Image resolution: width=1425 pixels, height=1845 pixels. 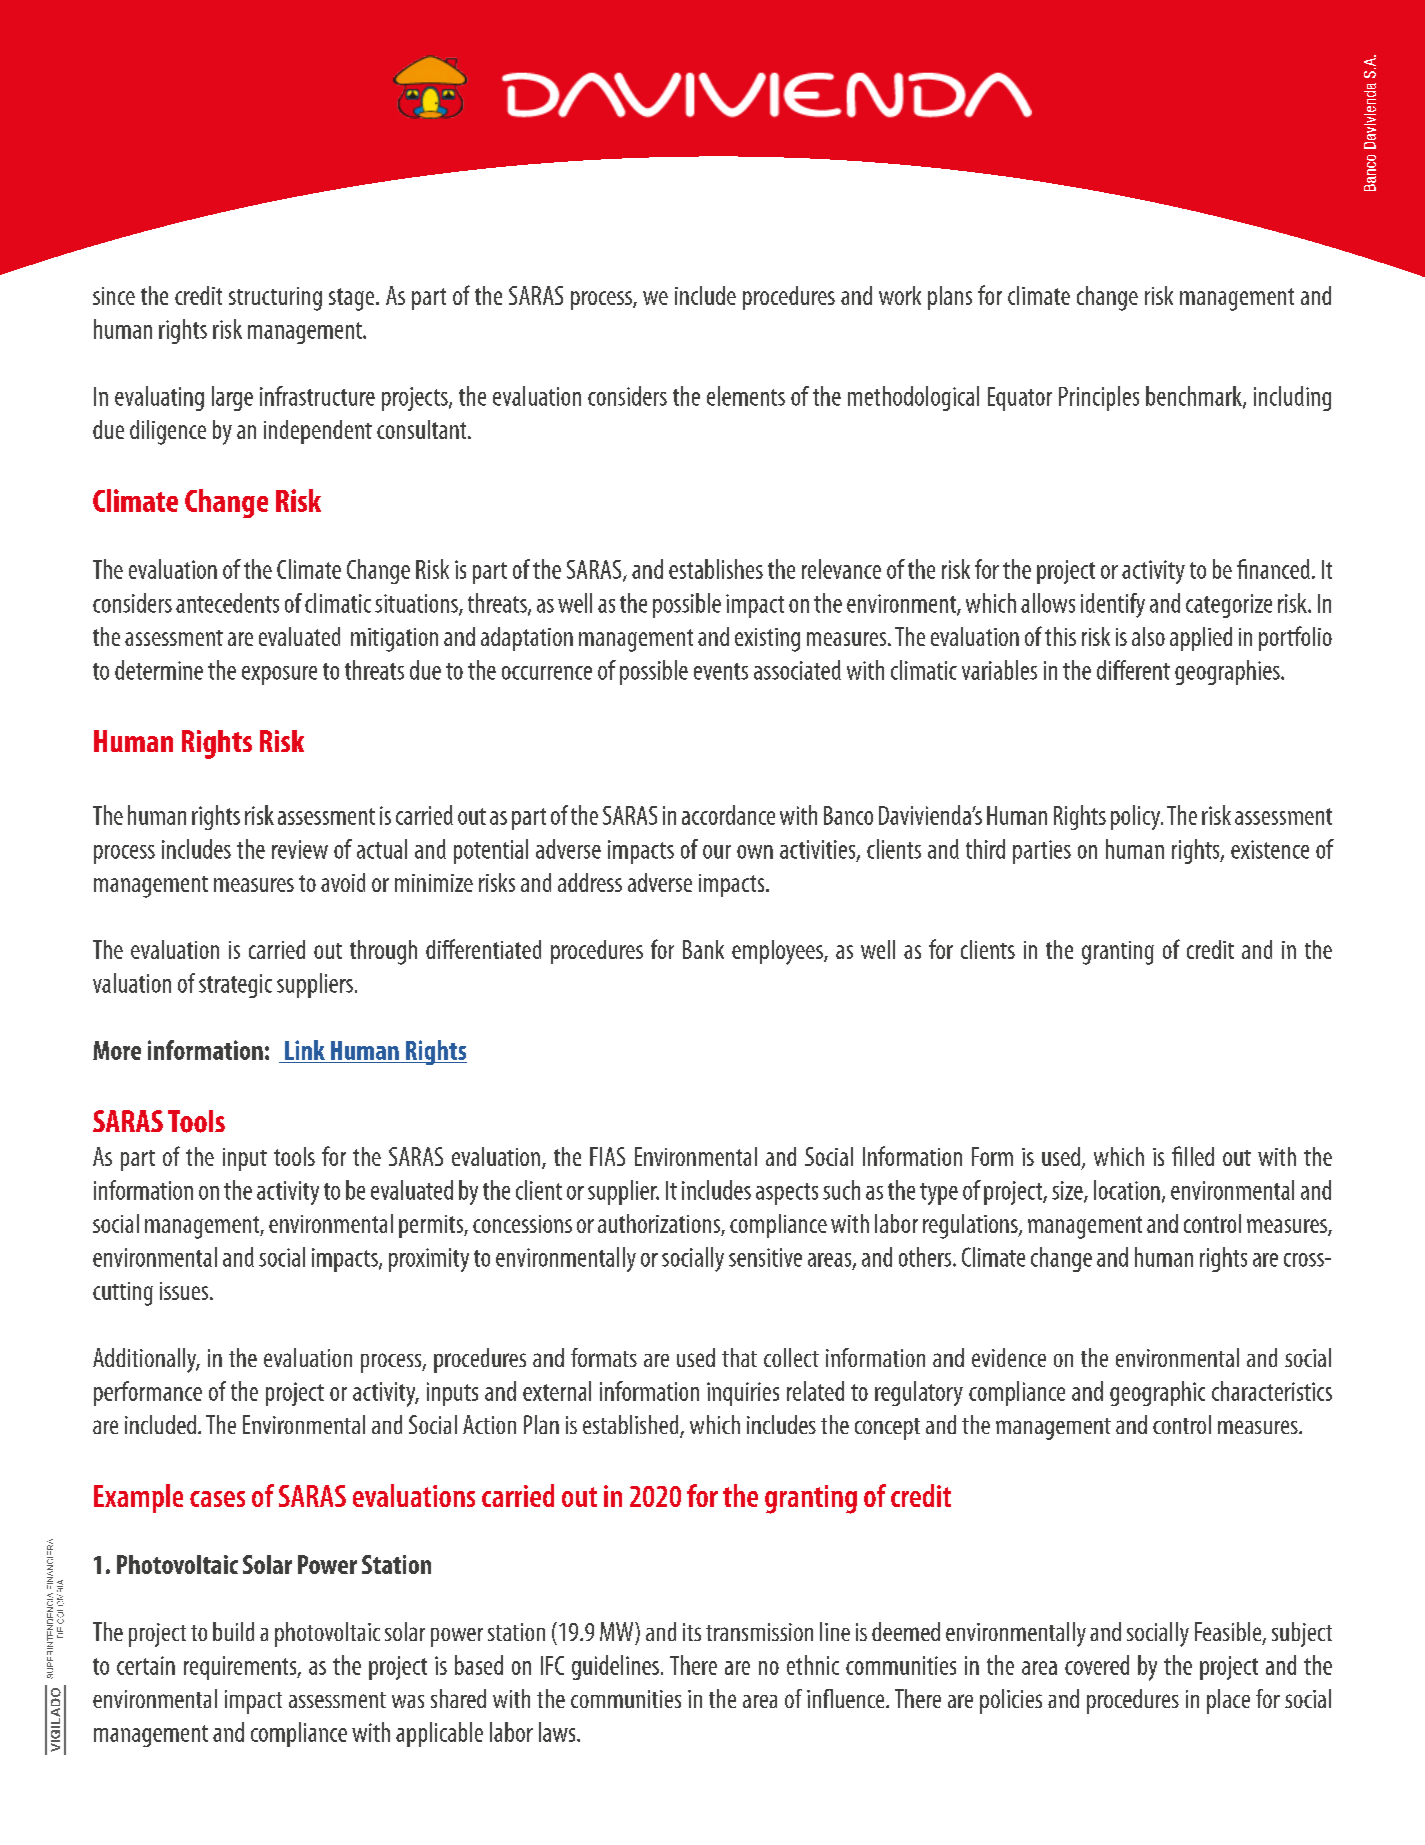 I want to click on transmission, so click(x=759, y=1632).
